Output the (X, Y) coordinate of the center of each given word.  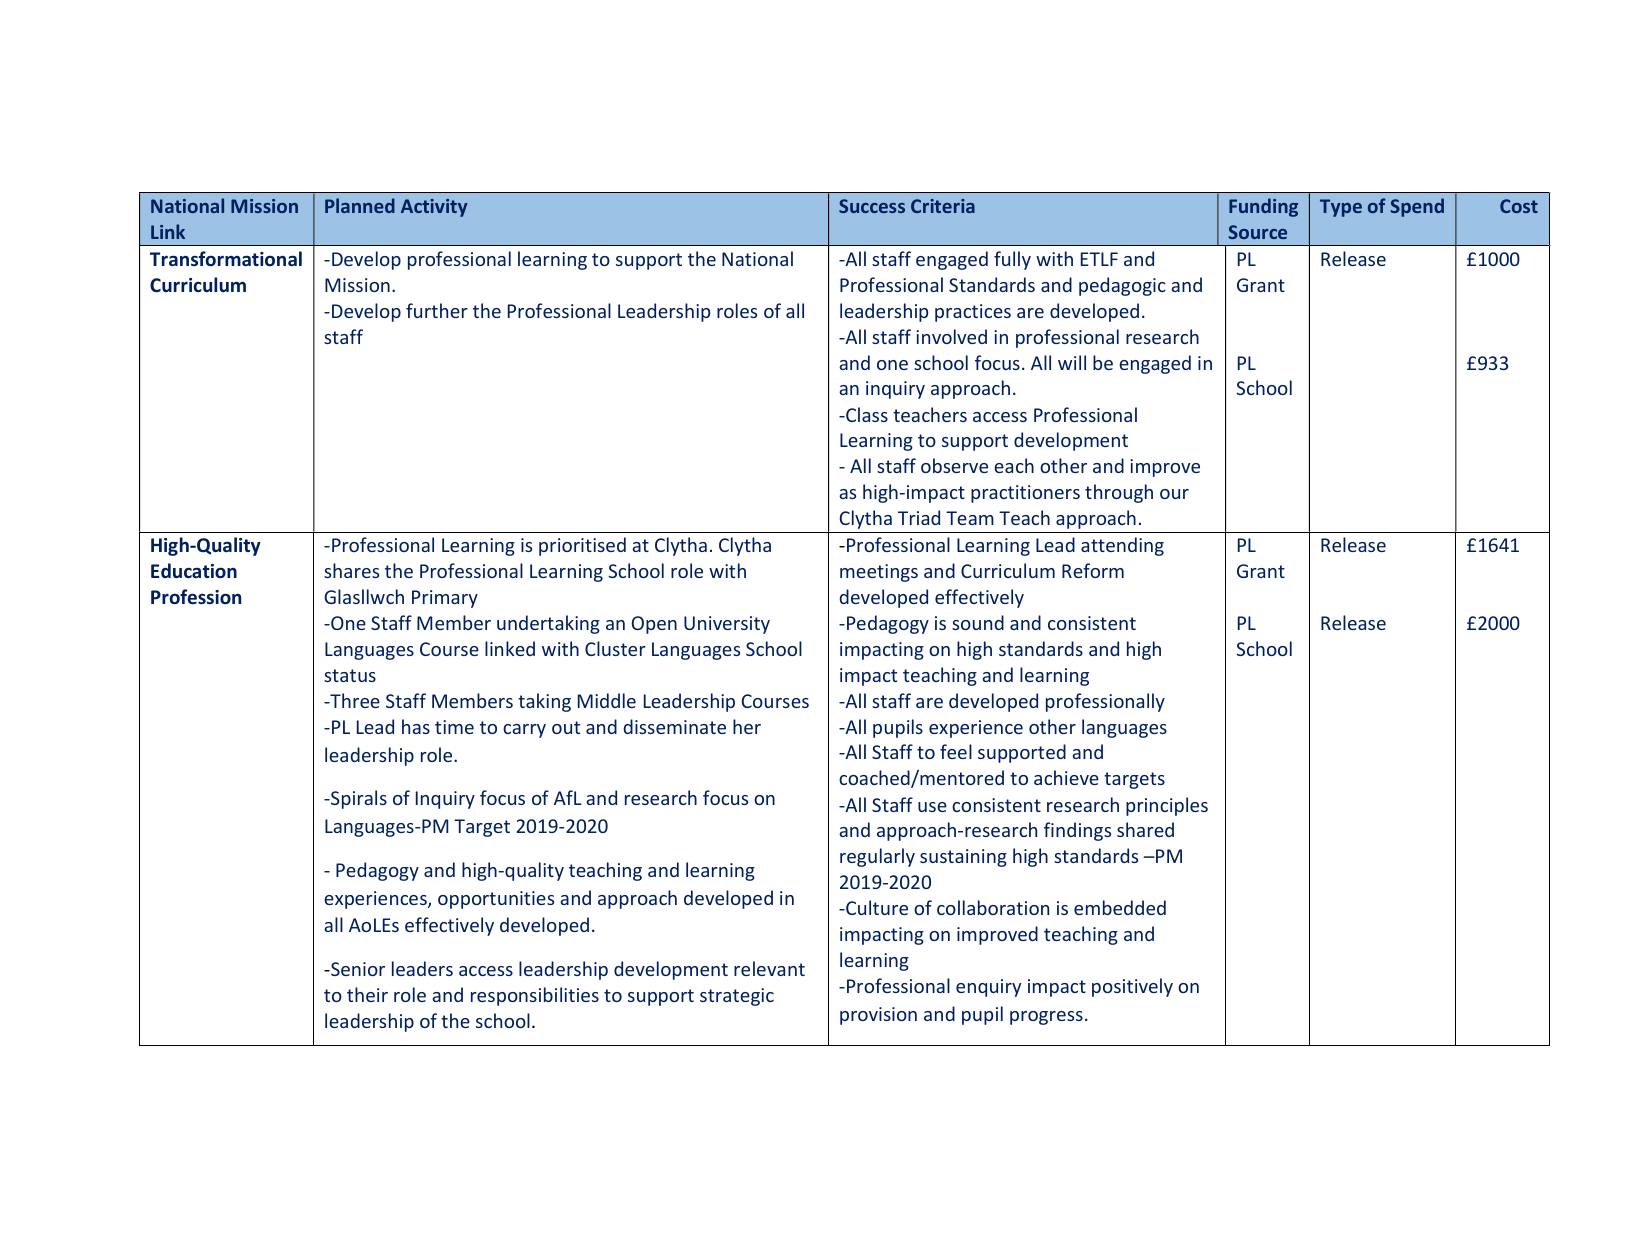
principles (1167, 806)
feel (956, 751)
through (1119, 493)
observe (954, 465)
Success (872, 206)
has (416, 726)
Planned (360, 205)
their (367, 994)
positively (1132, 987)
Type (1341, 208)
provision (878, 1016)
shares (351, 570)
